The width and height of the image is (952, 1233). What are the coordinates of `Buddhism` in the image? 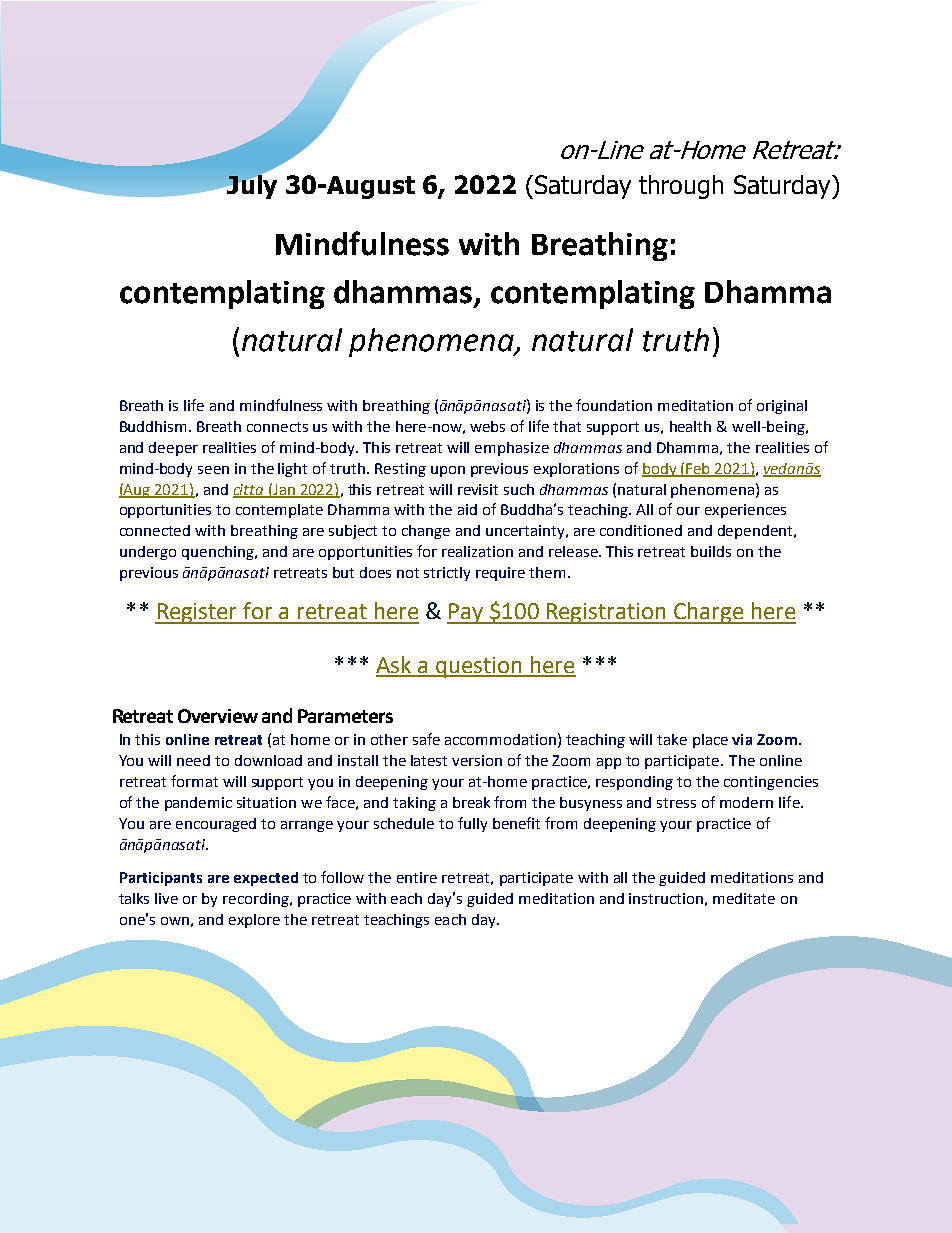 It's located at (153, 426).
